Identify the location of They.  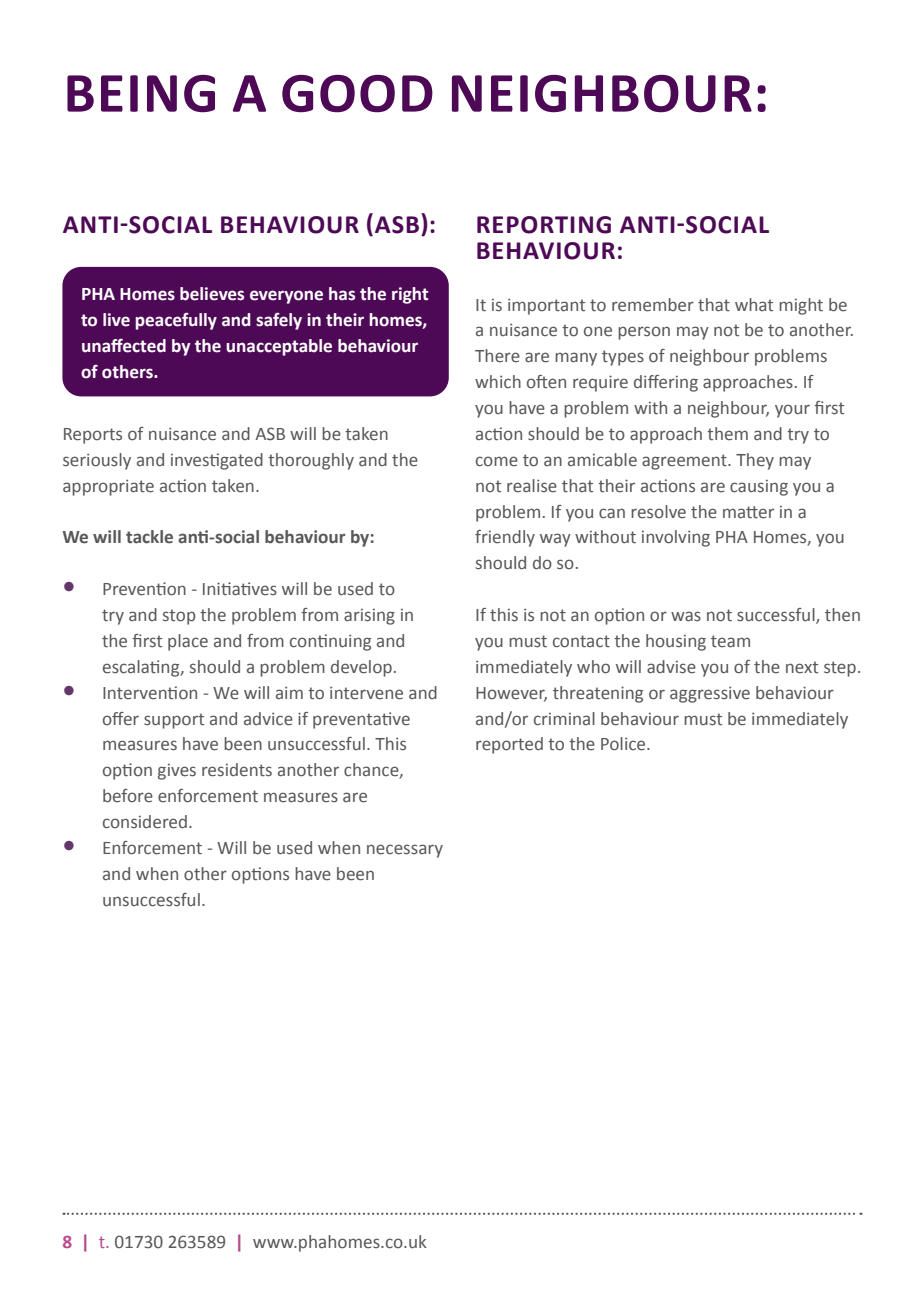
(755, 461).
